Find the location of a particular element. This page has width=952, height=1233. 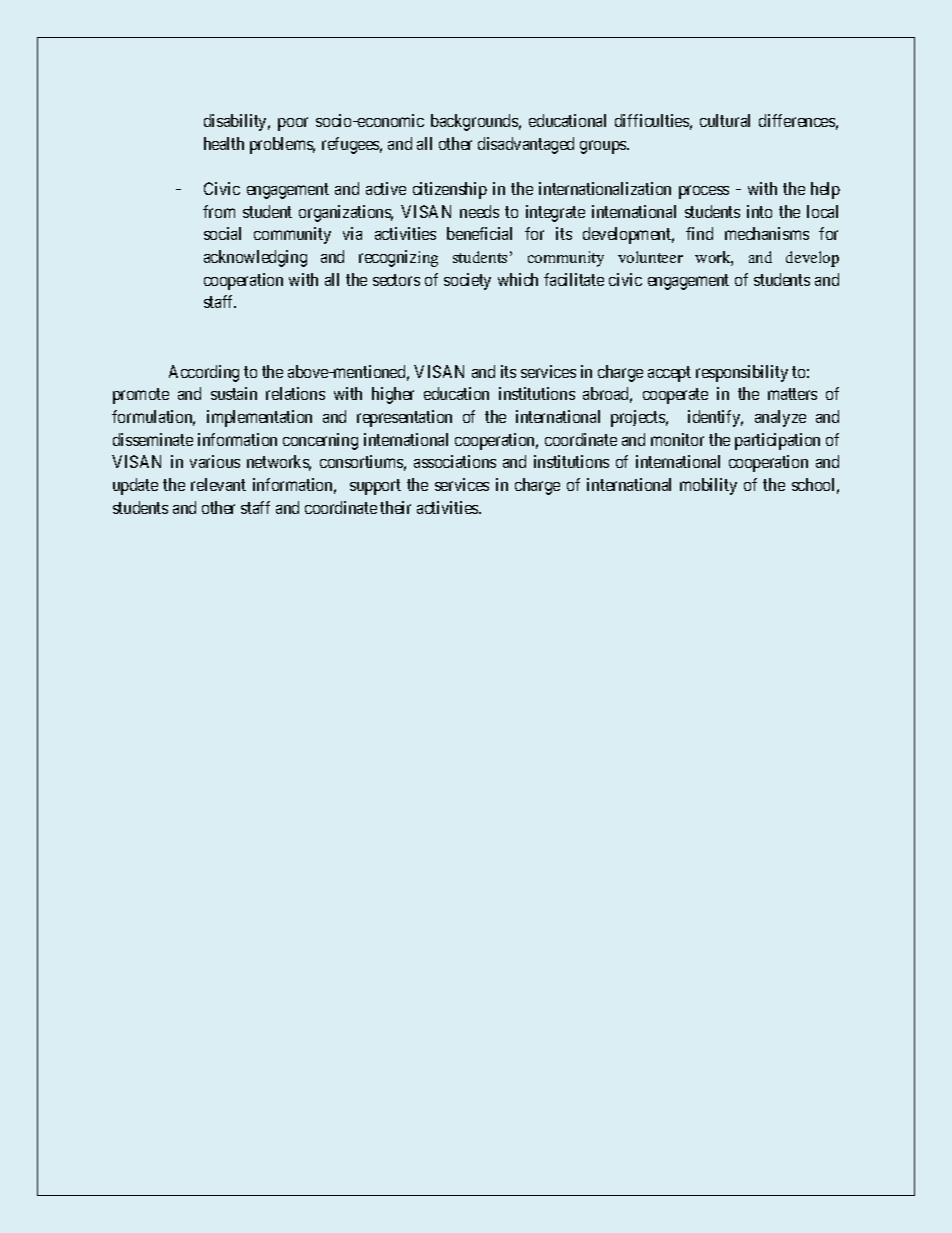

responsibility is located at coordinates (742, 373).
